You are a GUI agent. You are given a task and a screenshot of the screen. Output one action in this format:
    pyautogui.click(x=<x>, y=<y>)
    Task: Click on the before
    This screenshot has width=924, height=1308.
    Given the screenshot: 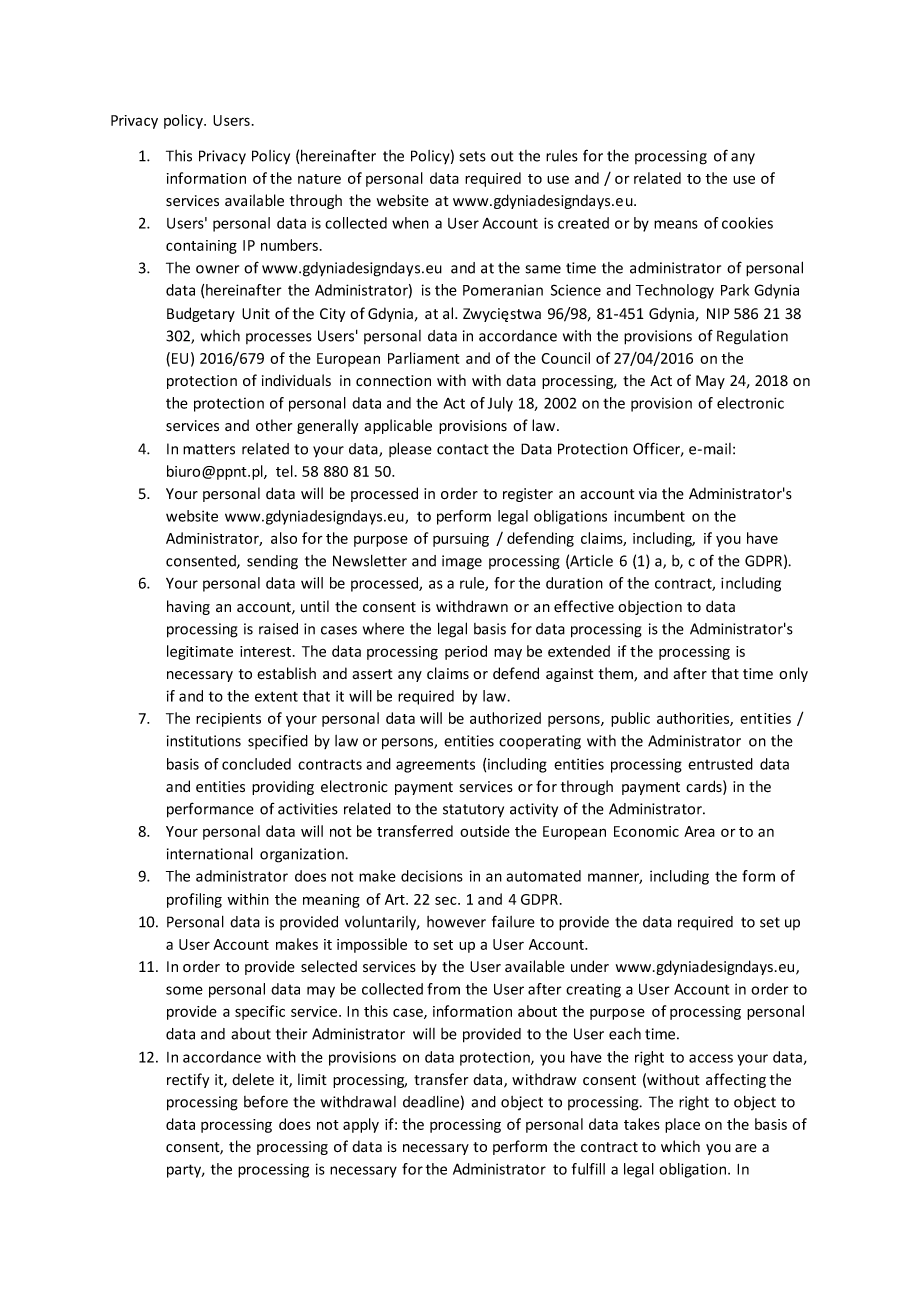 What is the action you would take?
    pyautogui.click(x=266, y=1101)
